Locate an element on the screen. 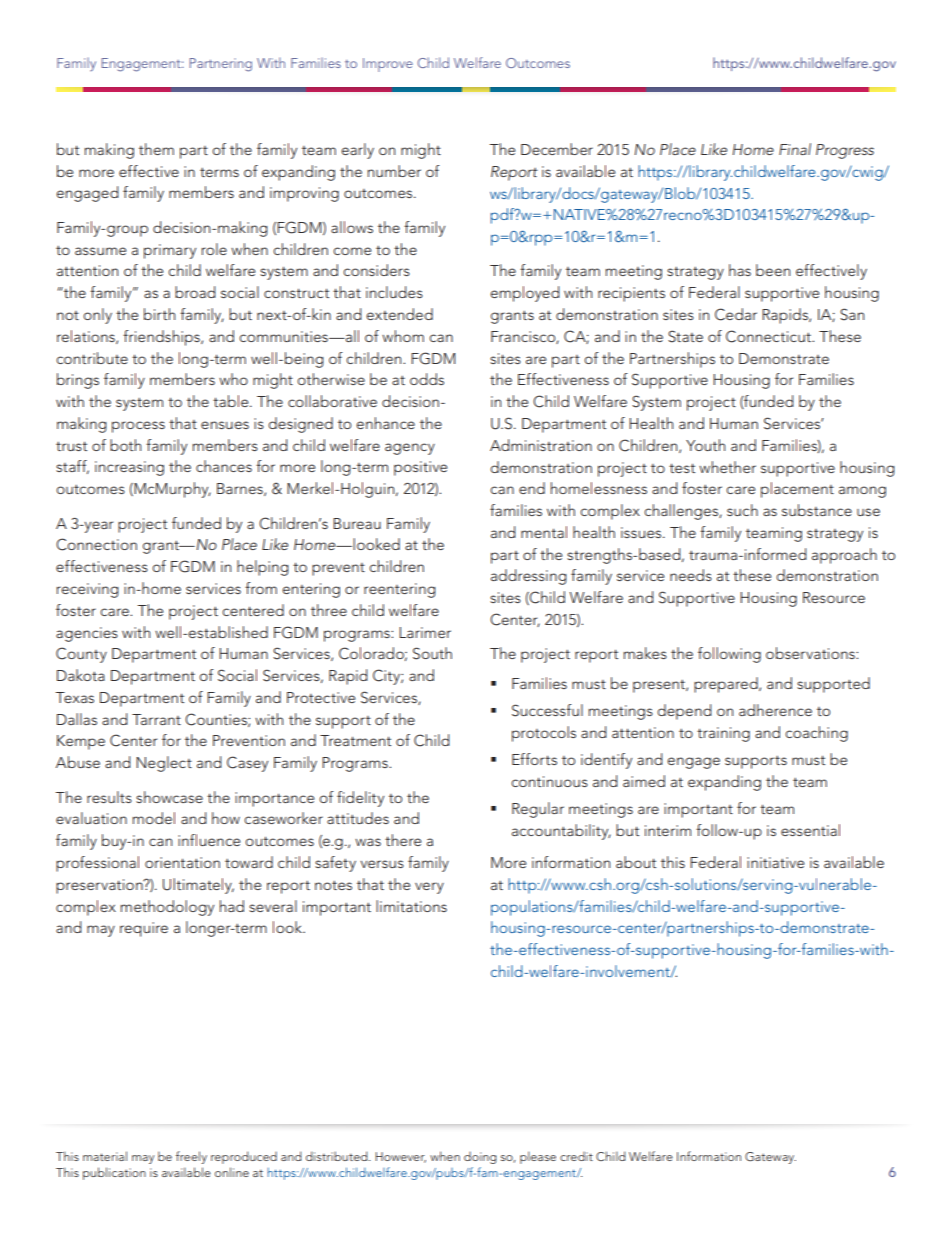  Improve is located at coordinates (388, 65).
